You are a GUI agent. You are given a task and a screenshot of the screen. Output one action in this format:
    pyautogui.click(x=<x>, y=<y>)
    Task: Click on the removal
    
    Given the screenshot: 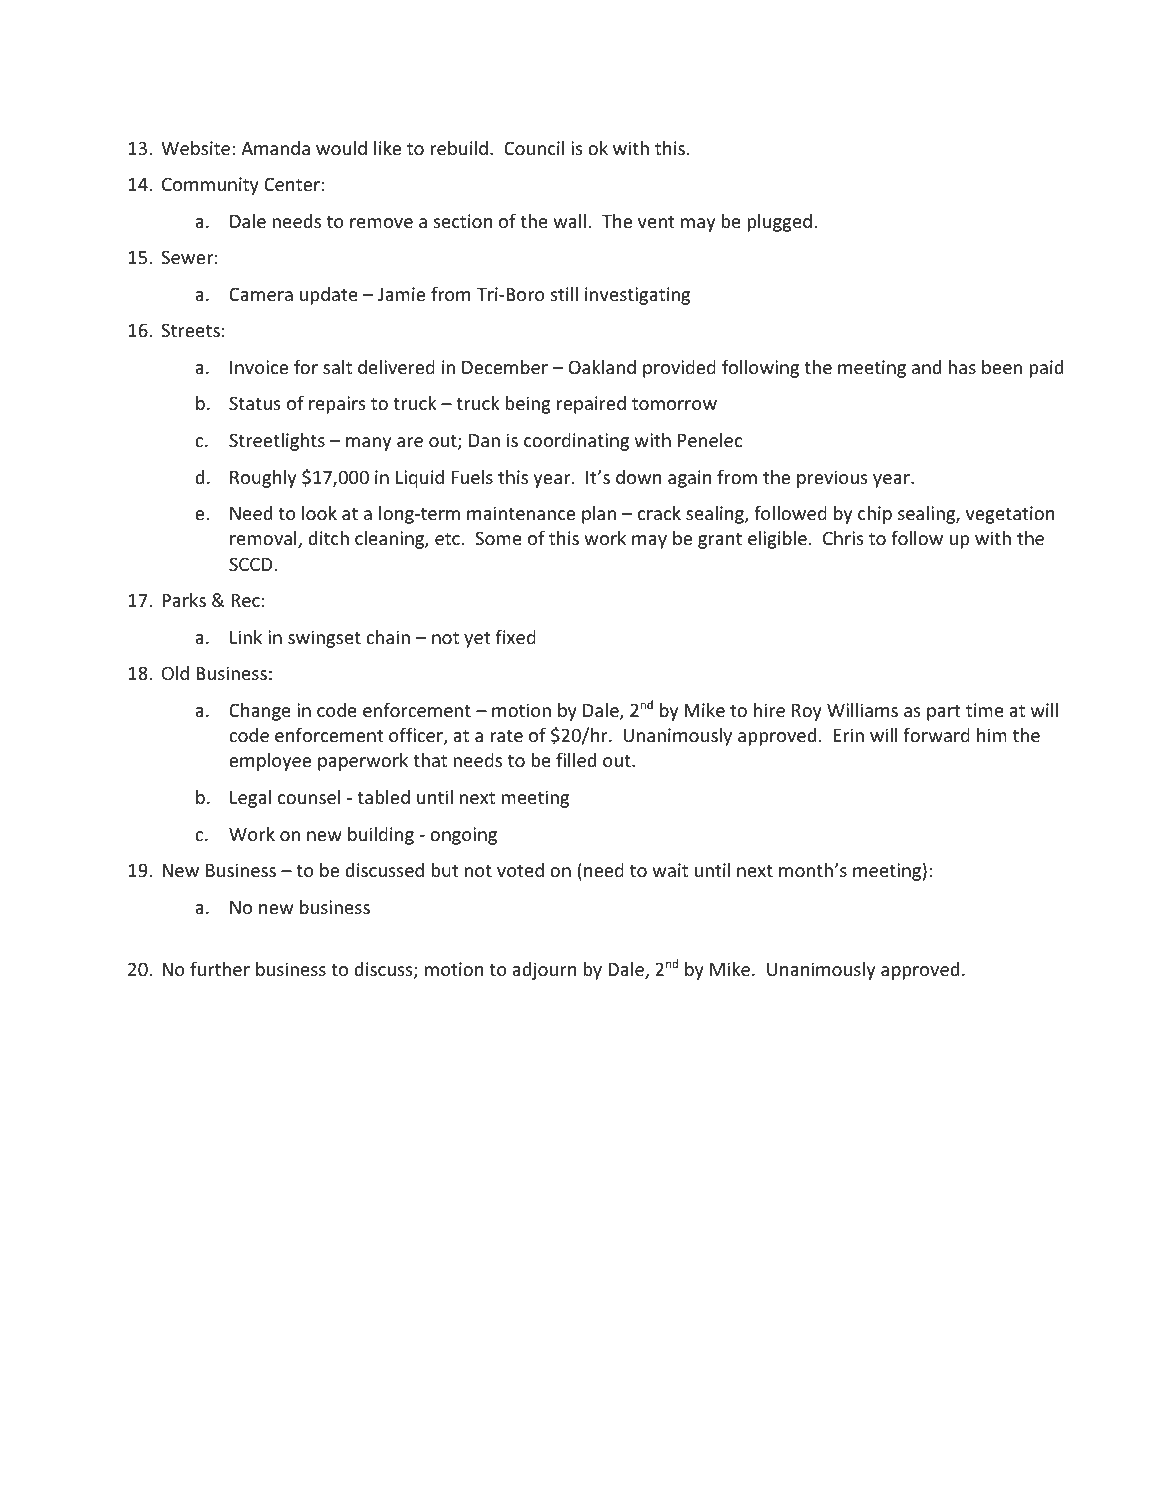 What is the action you would take?
    pyautogui.click(x=264, y=539)
